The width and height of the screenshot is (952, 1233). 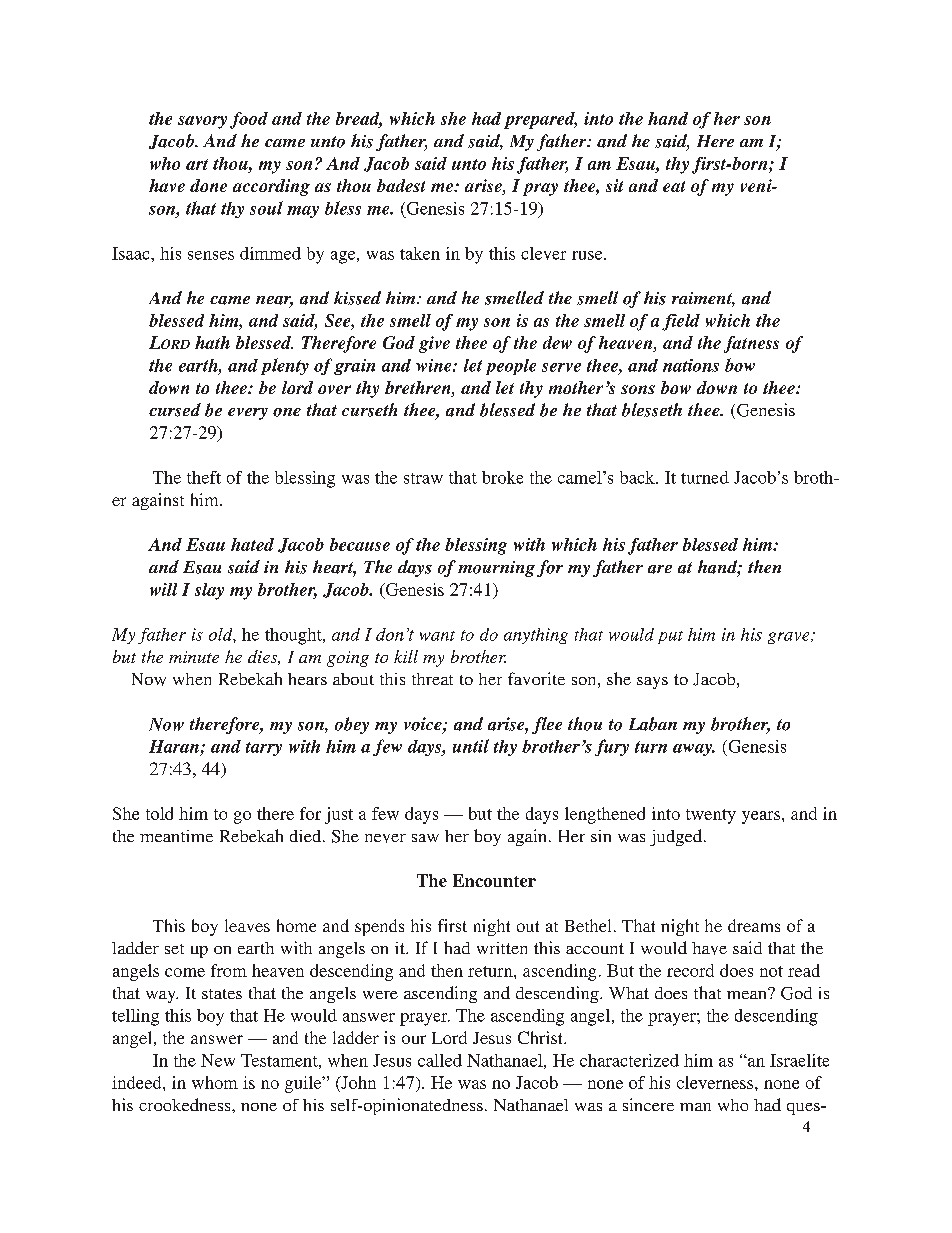 I want to click on savory, so click(x=202, y=122).
